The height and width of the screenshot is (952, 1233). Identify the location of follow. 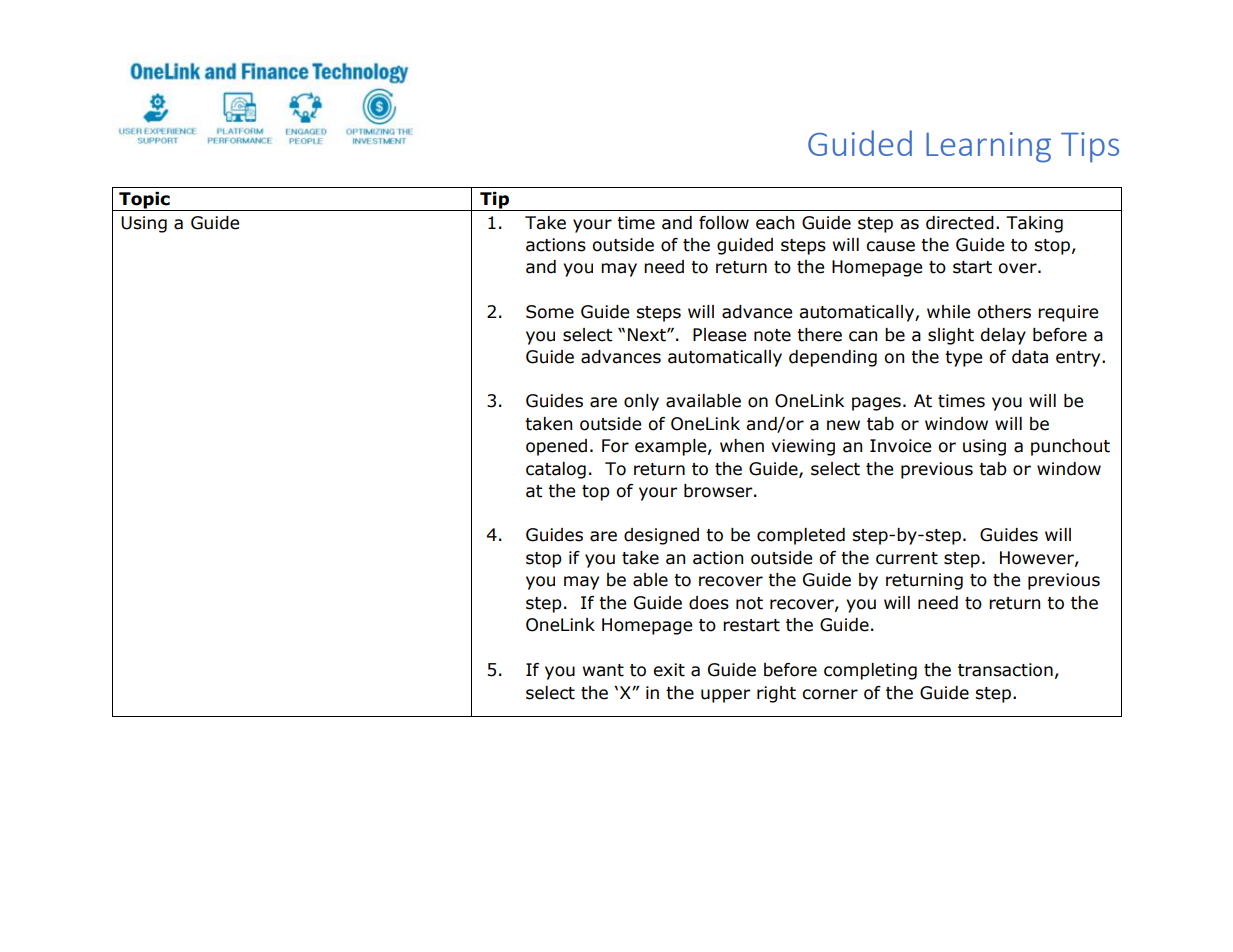
(724, 223).
